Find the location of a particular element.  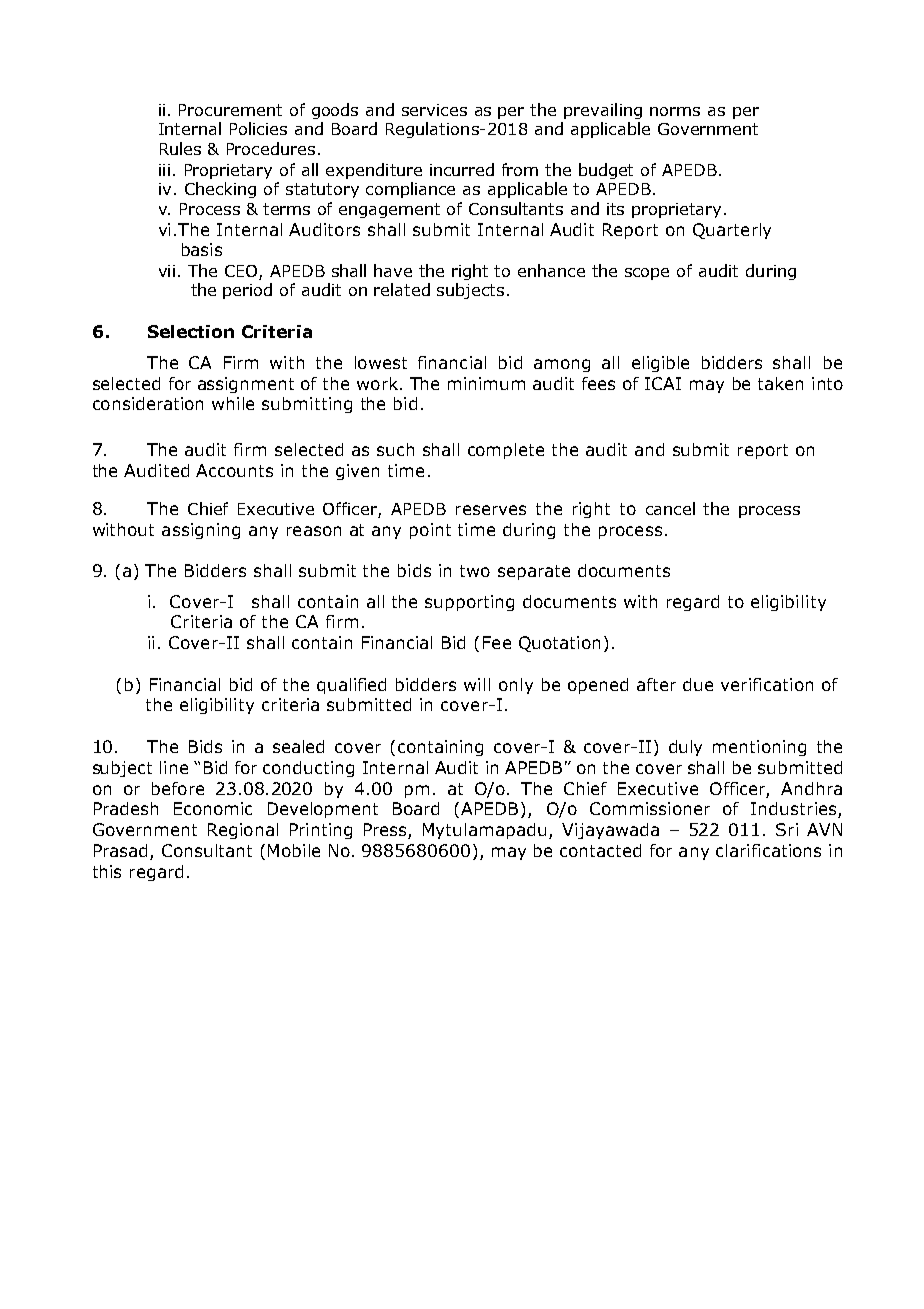

Rules is located at coordinates (180, 148).
